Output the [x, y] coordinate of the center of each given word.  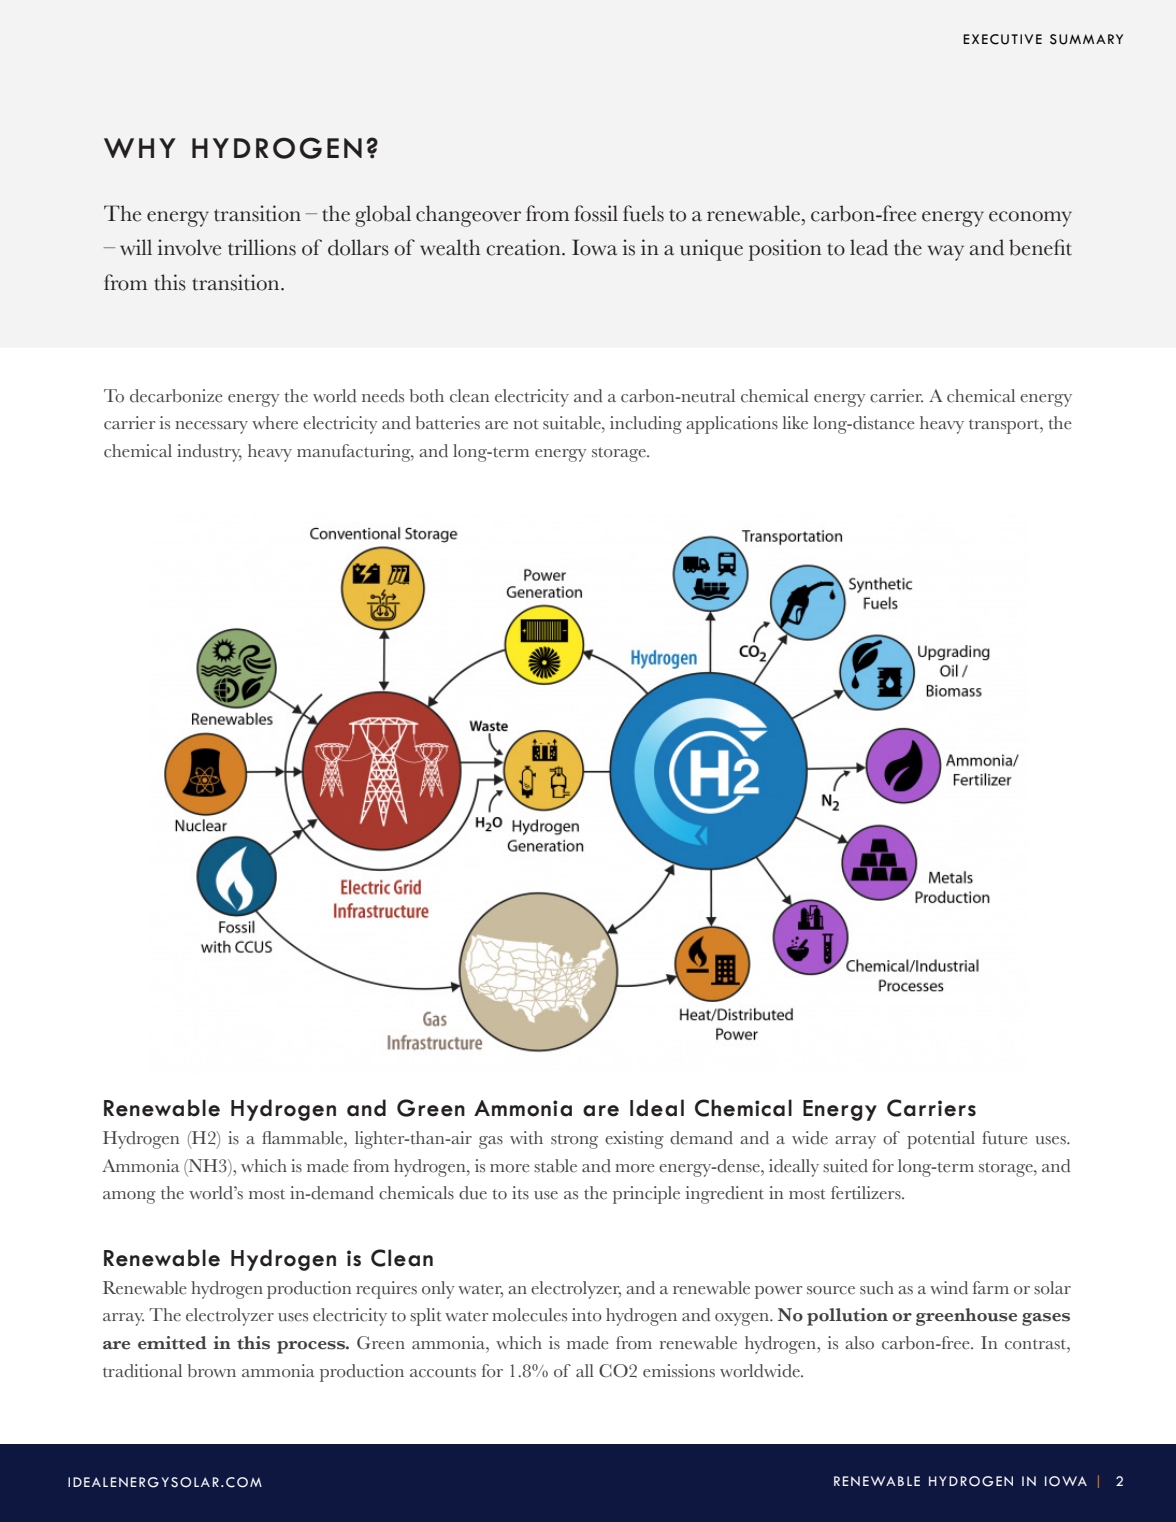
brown [212, 1371]
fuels [643, 213]
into [587, 1315]
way [945, 253]
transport [1005, 426]
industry [209, 453]
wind [949, 1288]
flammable [303, 1138]
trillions [262, 247]
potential [941, 1140]
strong [574, 1141]
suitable [573, 423]
